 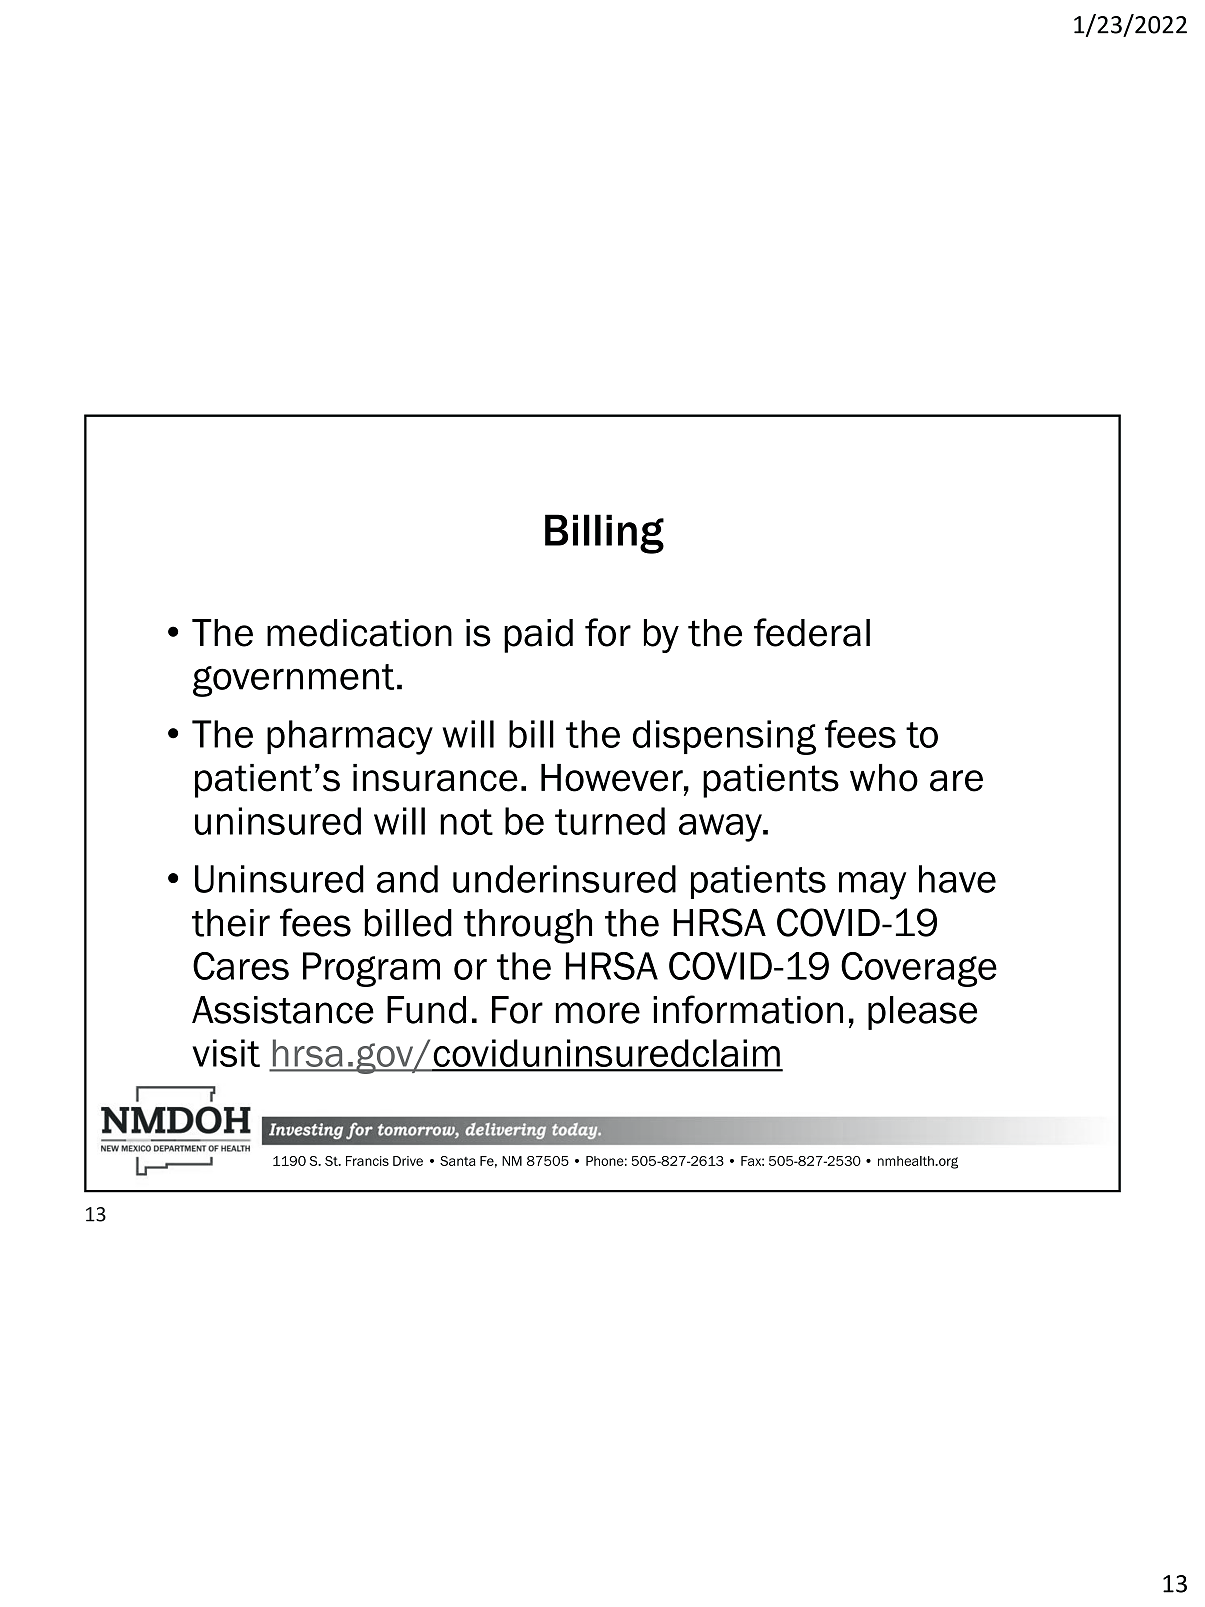 I want to click on who, so click(x=884, y=778).
